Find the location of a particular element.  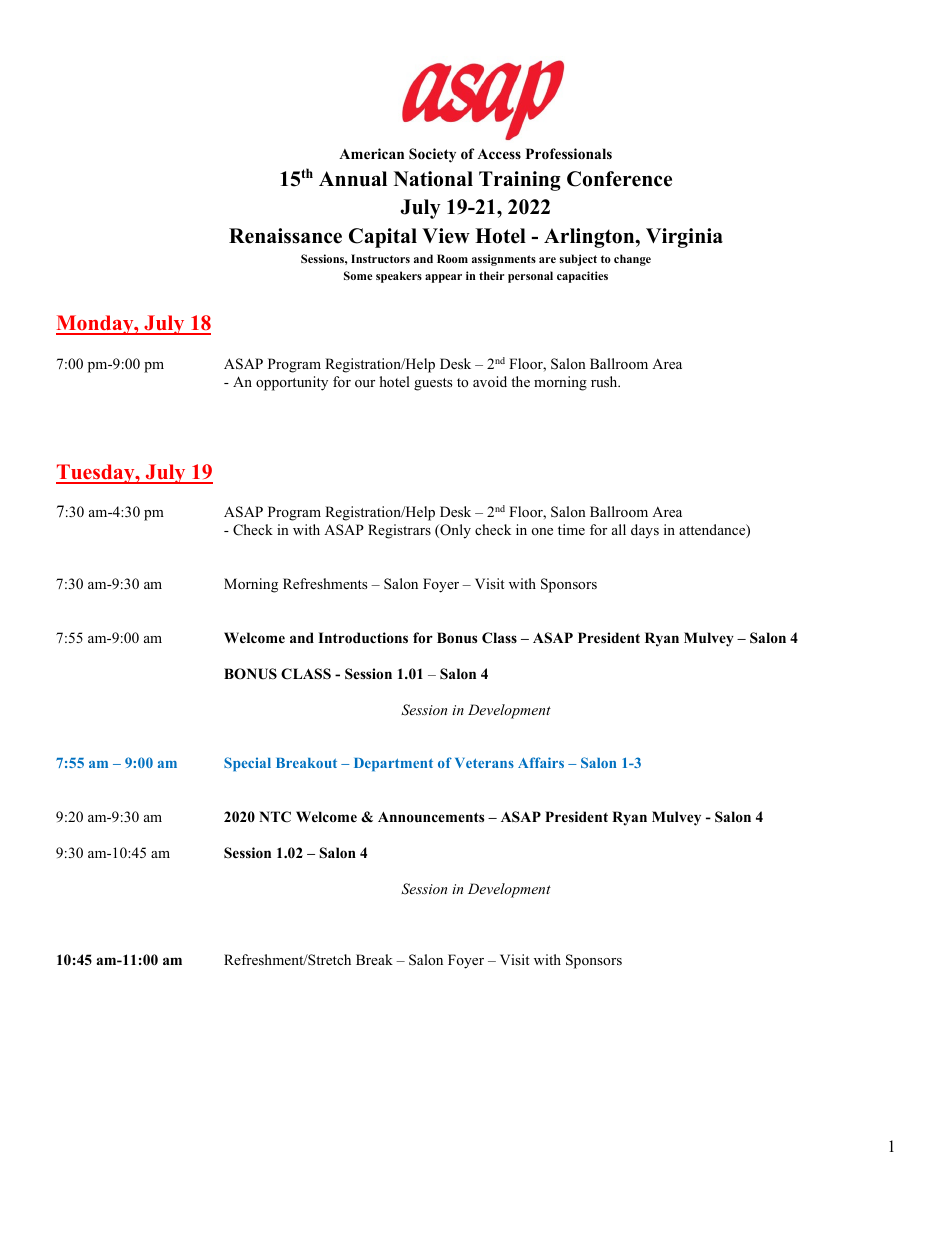

Introductions is located at coordinates (363, 638).
